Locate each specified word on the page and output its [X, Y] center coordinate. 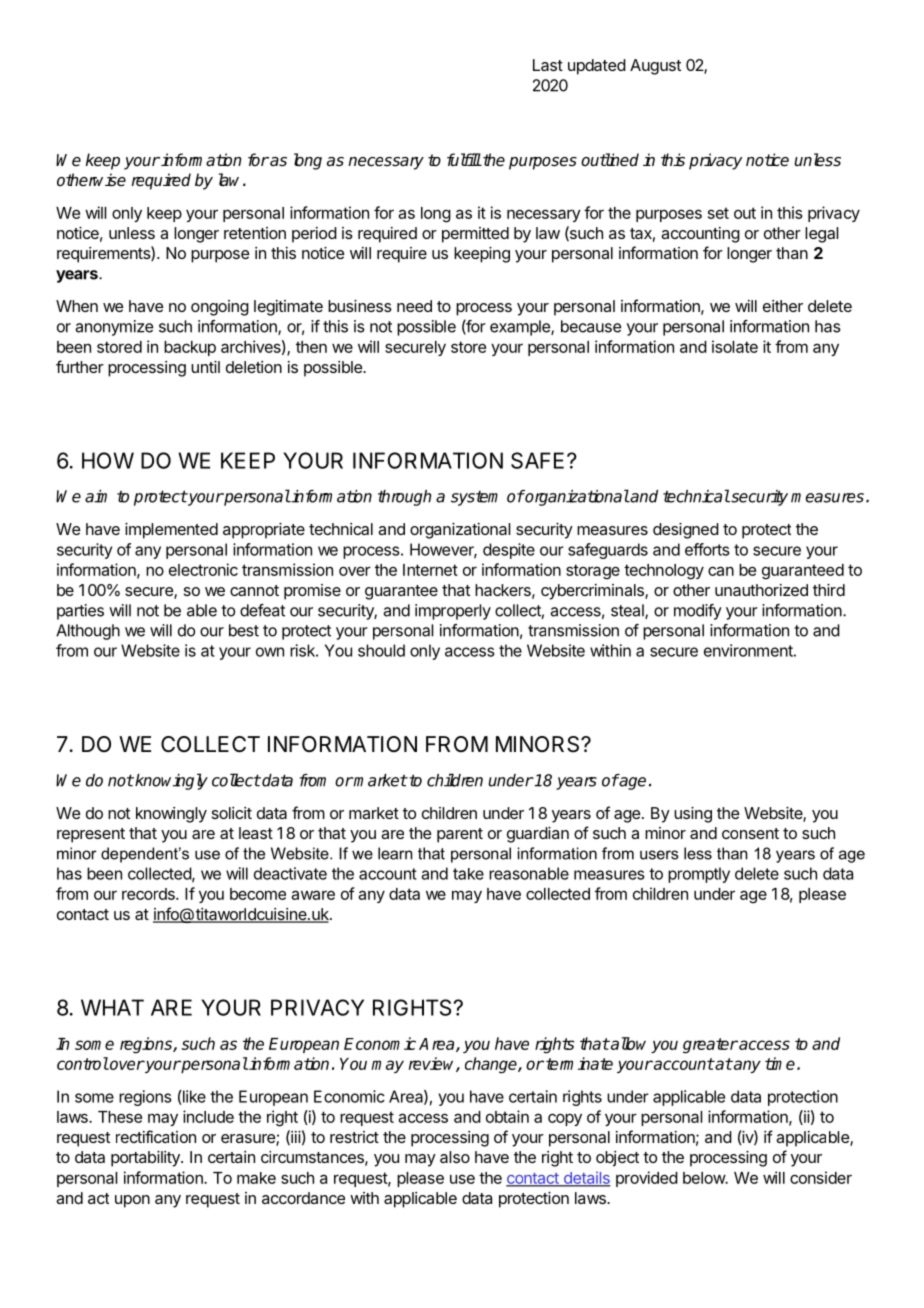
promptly [699, 875]
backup [190, 348]
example [521, 328]
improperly [453, 612]
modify [698, 612]
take [468, 874]
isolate [735, 346]
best [244, 630]
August [655, 67]
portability [146, 1159]
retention [255, 233]
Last [548, 65]
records [149, 894]
